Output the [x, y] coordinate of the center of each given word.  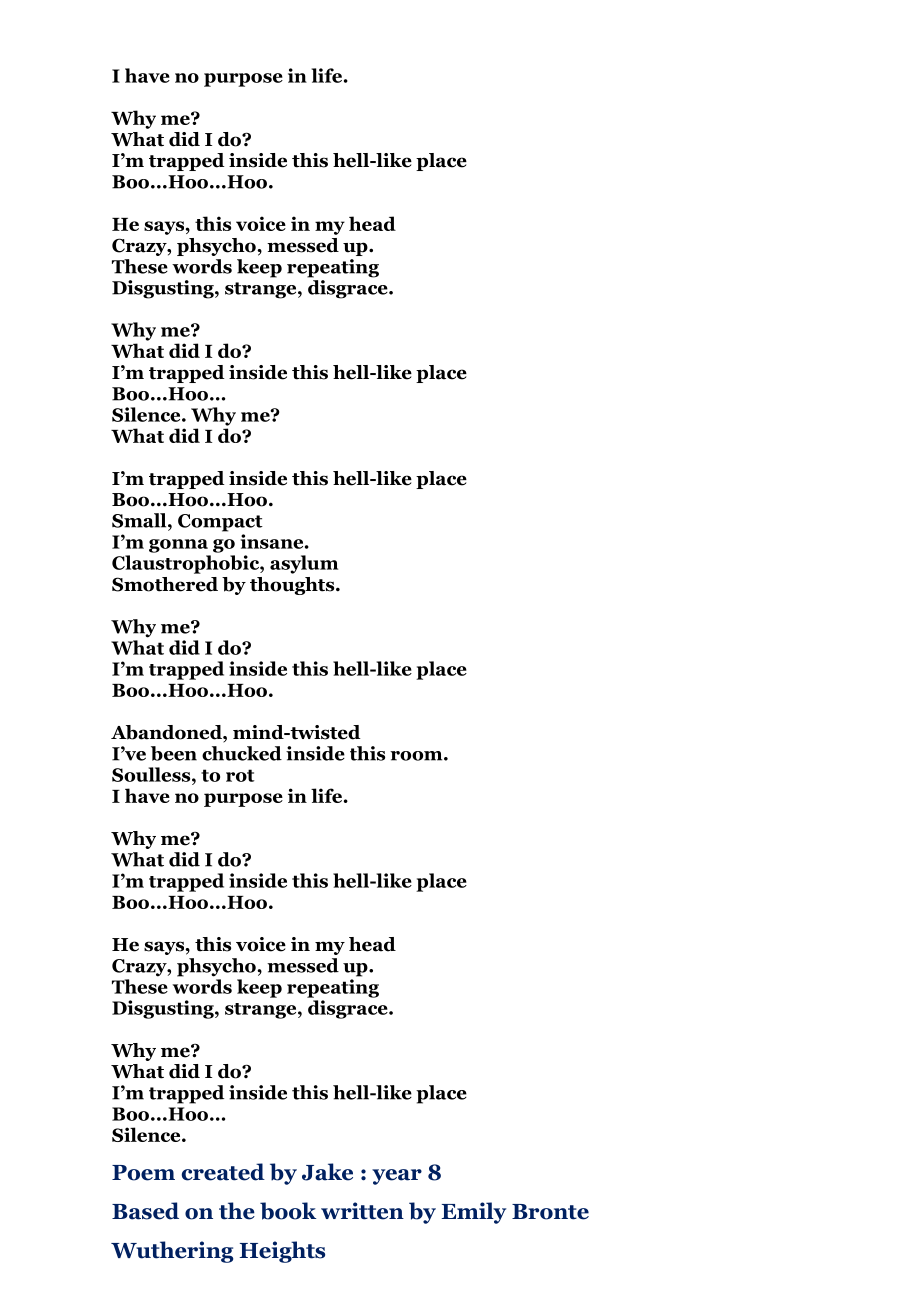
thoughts [293, 586]
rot [240, 775]
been [174, 753]
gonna [178, 546]
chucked [242, 753]
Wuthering [172, 1252]
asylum [304, 564]
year [397, 1177]
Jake [327, 1172]
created [223, 1172]
